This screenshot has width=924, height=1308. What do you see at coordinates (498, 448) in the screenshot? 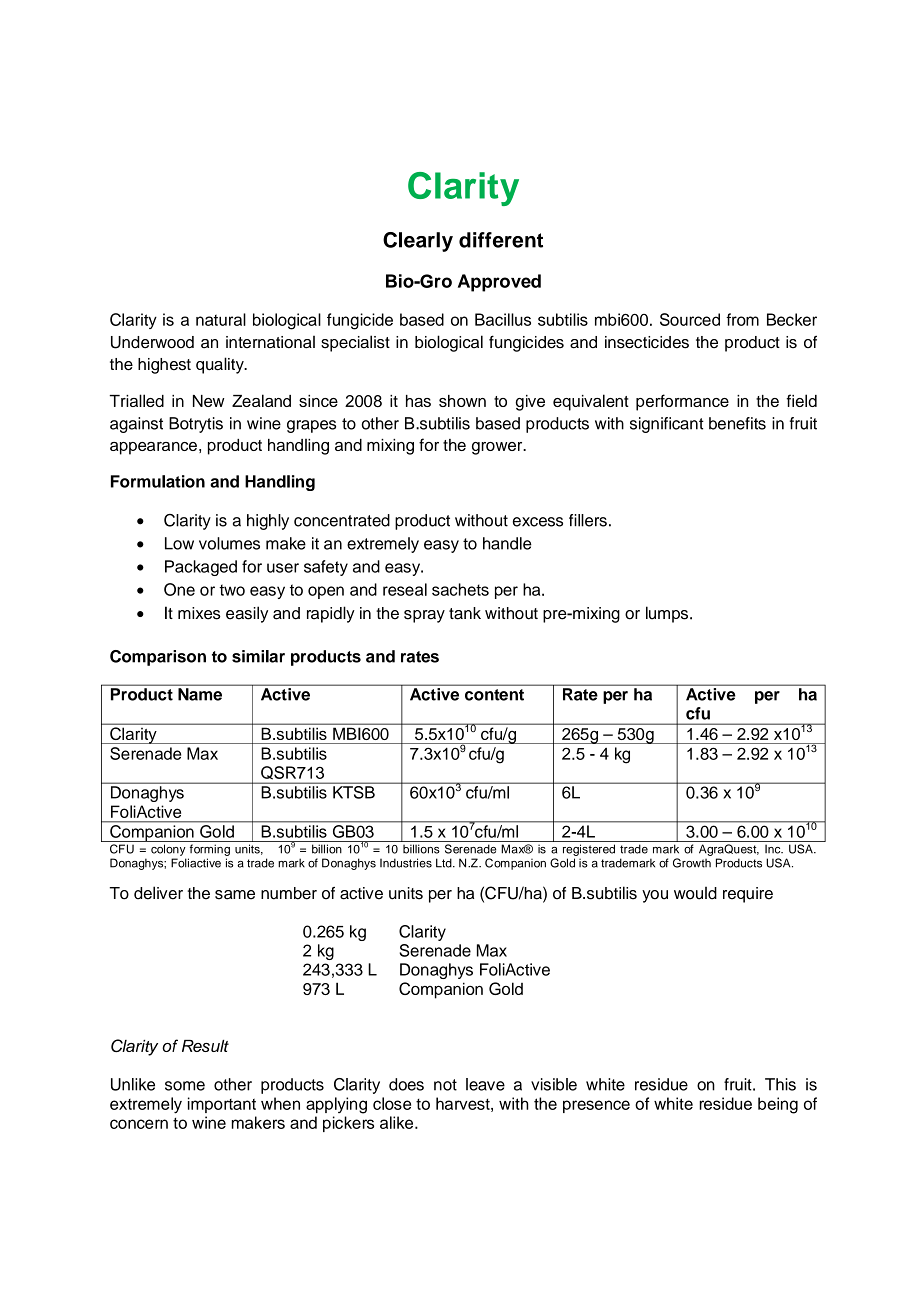
I see `grower` at bounding box center [498, 448].
